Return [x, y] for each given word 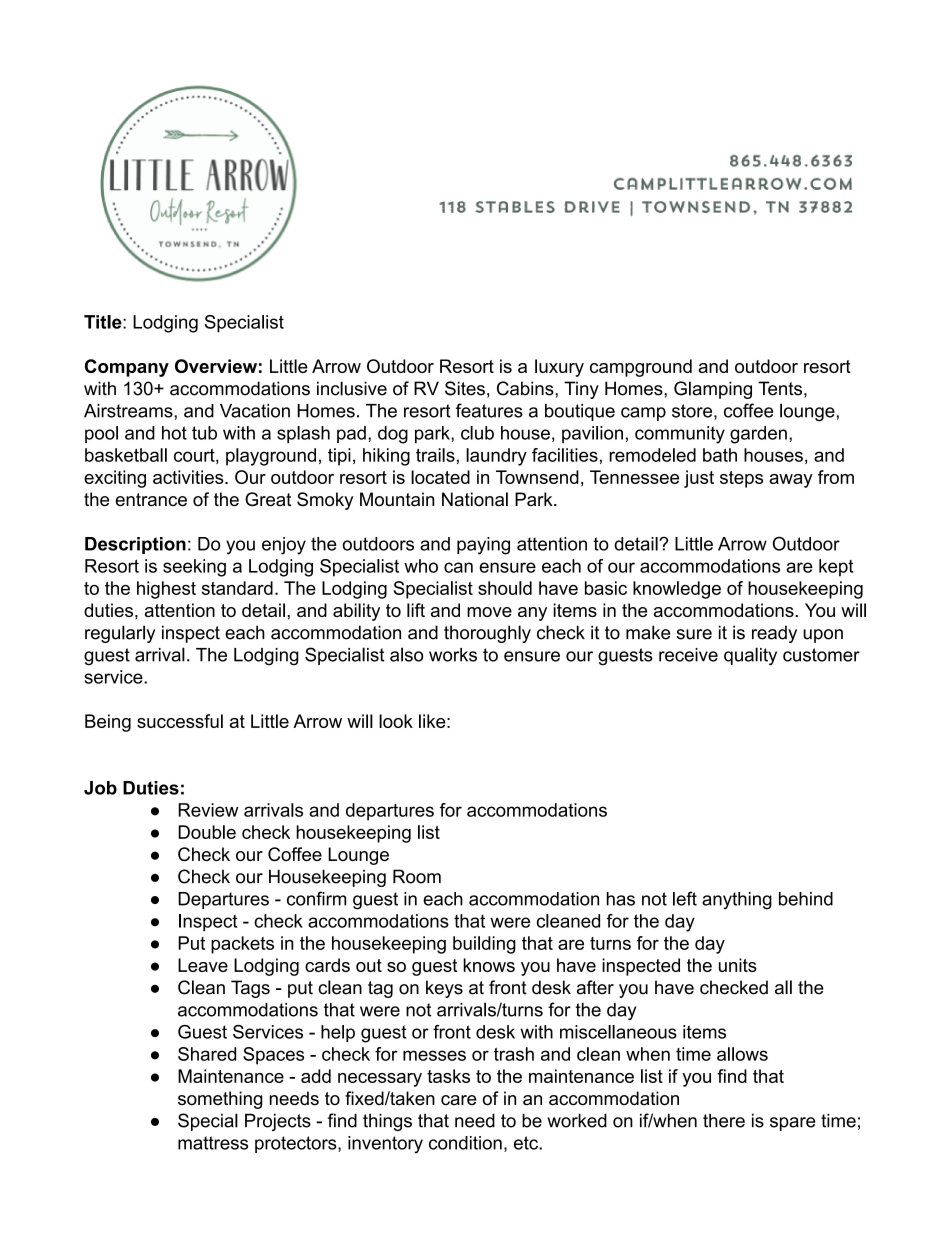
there [724, 1120]
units [738, 965]
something [220, 1100]
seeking [194, 568]
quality [750, 656]
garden [758, 435]
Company [127, 368]
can [458, 567]
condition [465, 1143]
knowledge [677, 590]
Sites [465, 388]
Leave [203, 965]
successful [180, 721]
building [484, 945]
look [396, 721]
